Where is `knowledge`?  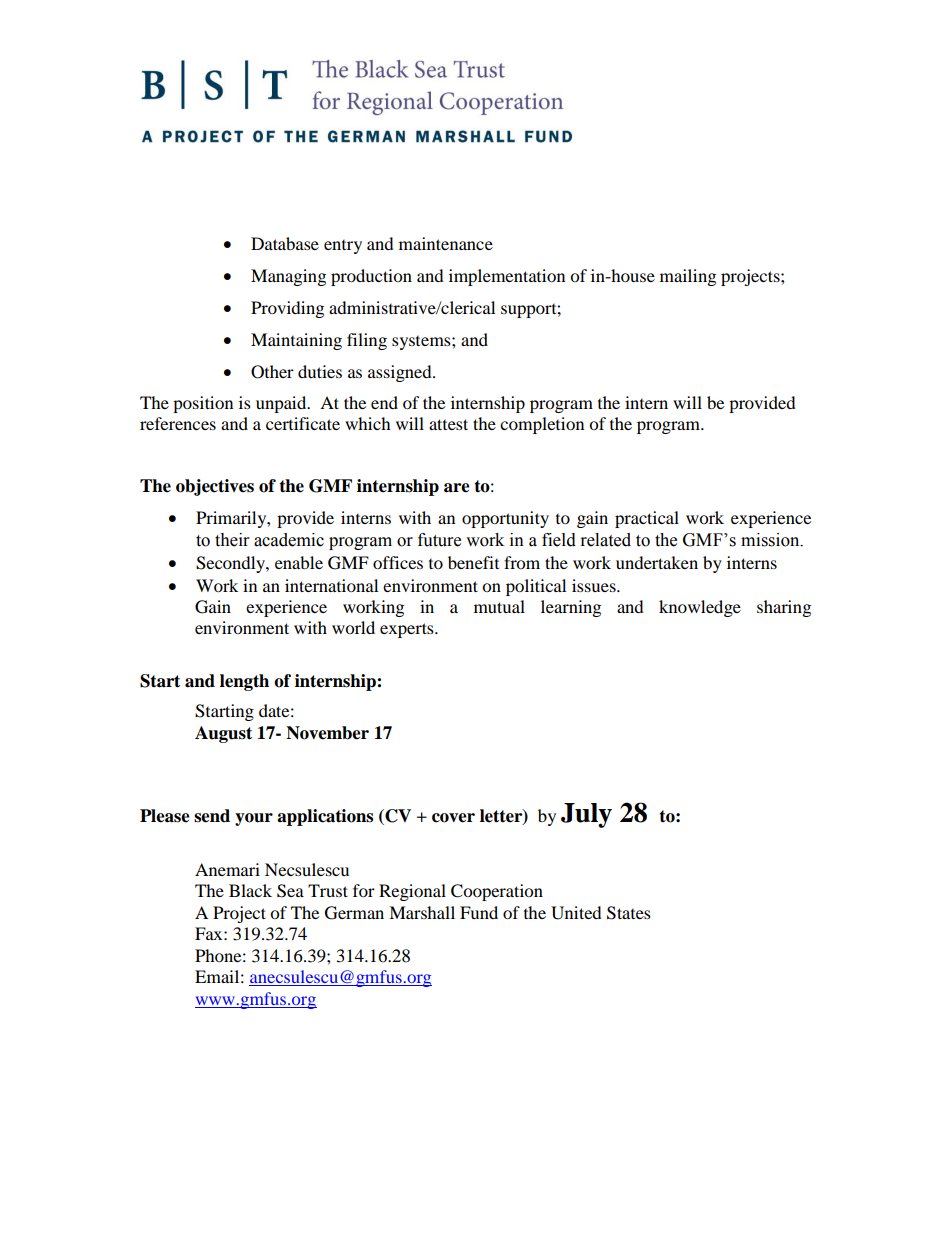
knowledge is located at coordinates (700, 608).
